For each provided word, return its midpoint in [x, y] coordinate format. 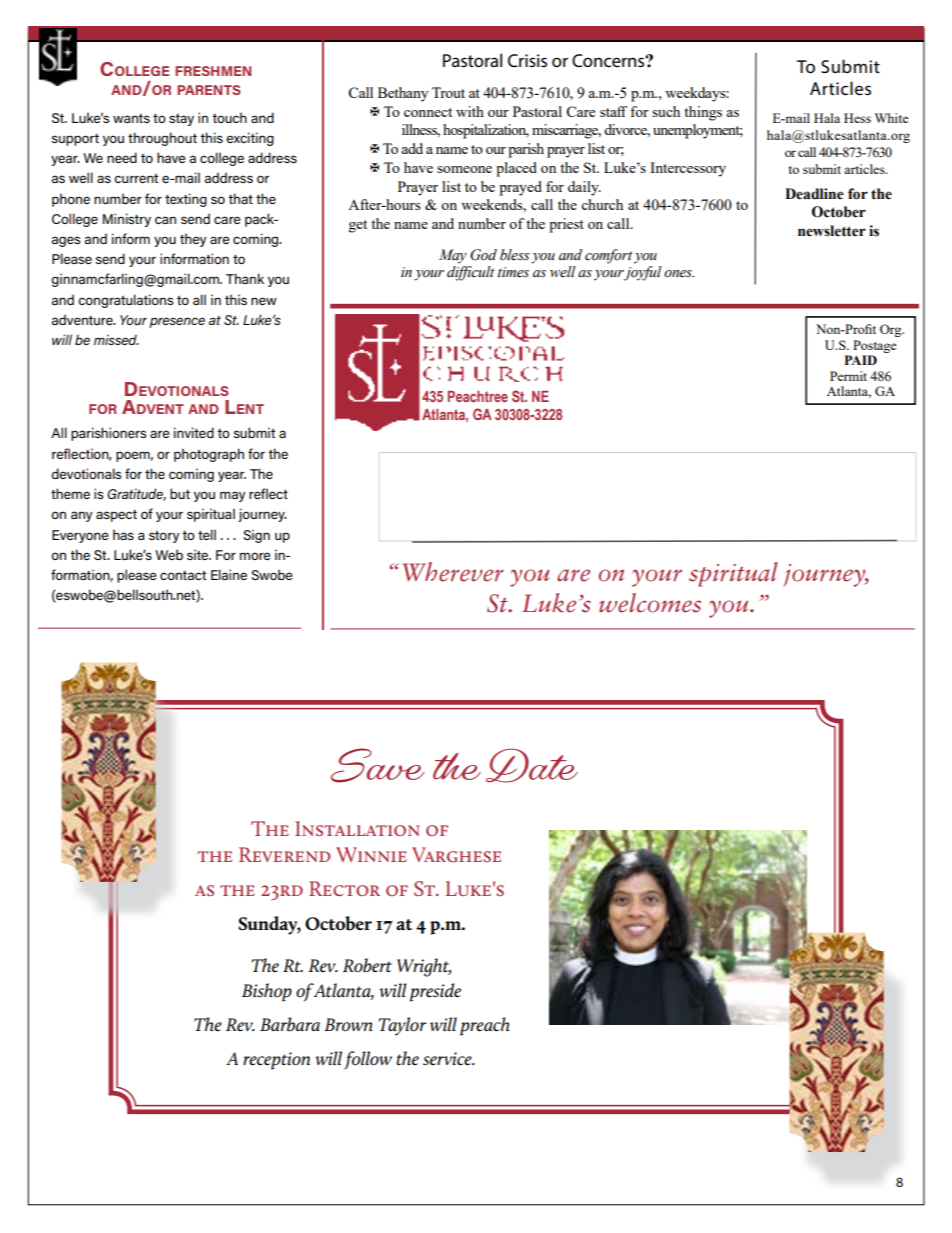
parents [209, 90]
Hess [857, 118]
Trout [448, 92]
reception [276, 1061]
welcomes [650, 603]
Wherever [453, 572]
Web [169, 554]
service [448, 1059]
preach [485, 1026]
